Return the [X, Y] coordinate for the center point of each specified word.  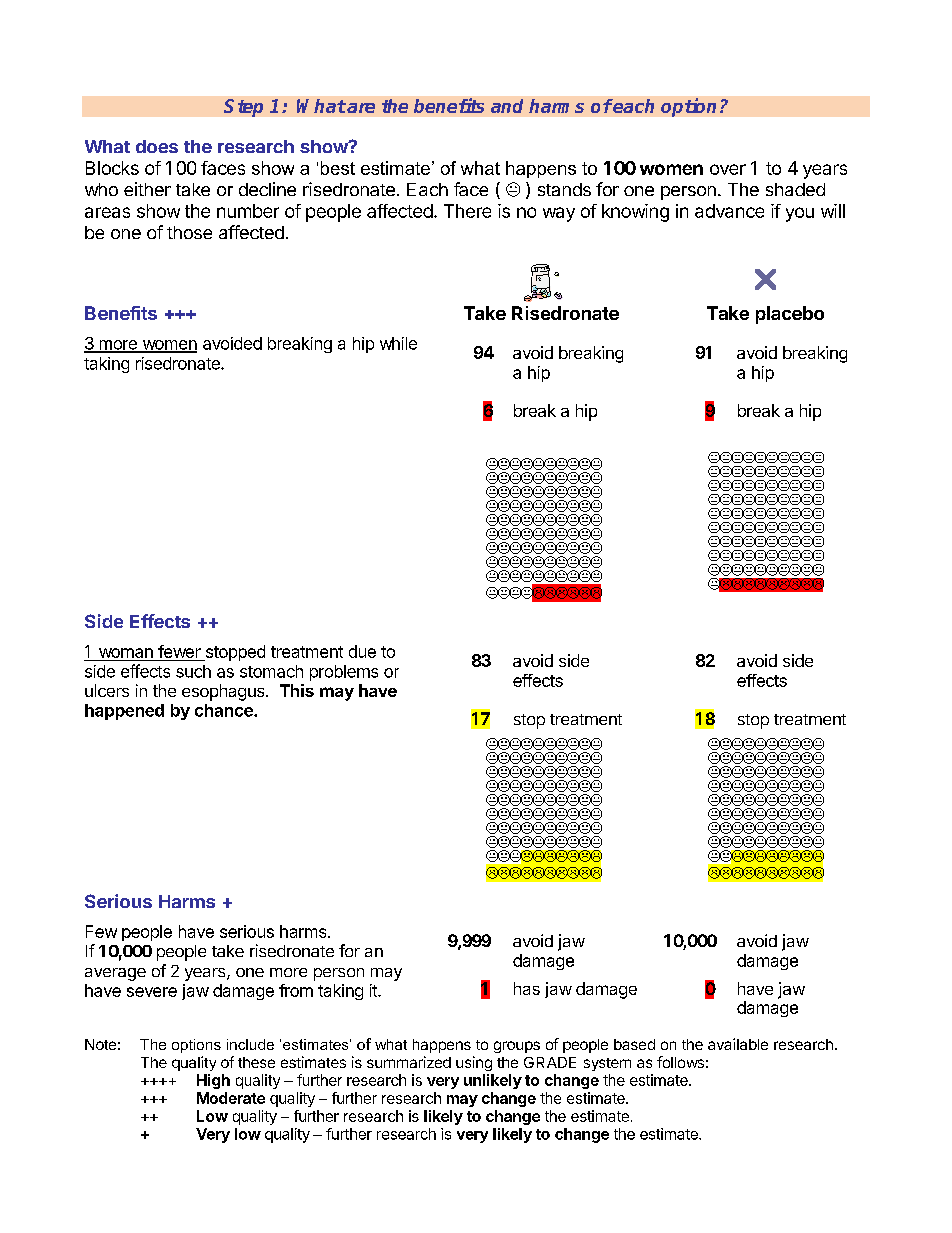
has [527, 988]
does [157, 146]
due [362, 651]
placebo [790, 315]
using [474, 1063]
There [467, 211]
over [728, 169]
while [398, 343]
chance [225, 710]
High [213, 1081]
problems [344, 673]
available [738, 1044]
